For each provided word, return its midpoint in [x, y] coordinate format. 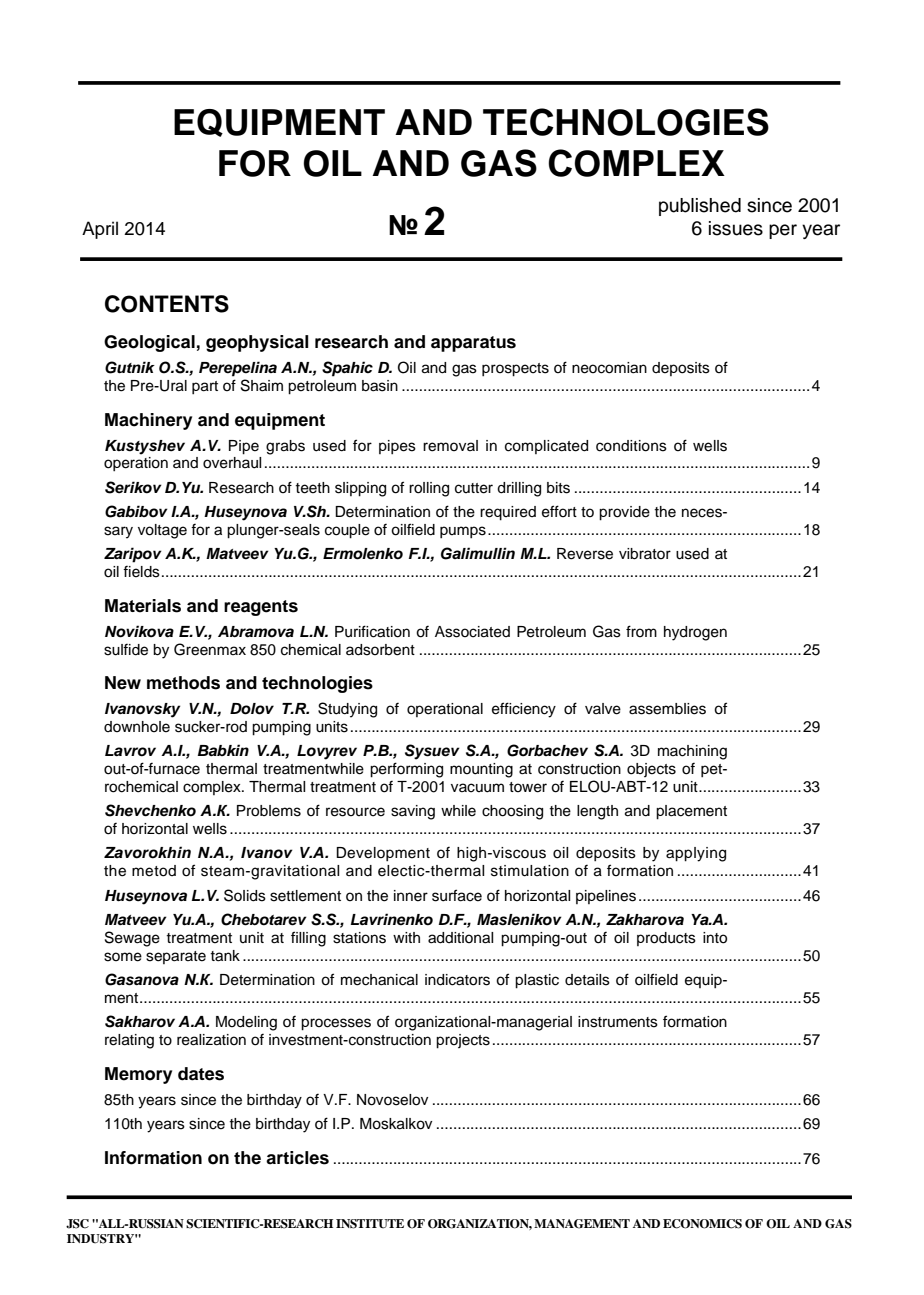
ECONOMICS [702, 1224]
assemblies [667, 709]
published [700, 207]
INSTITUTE [370, 1224]
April [100, 230]
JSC [77, 1224]
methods [183, 683]
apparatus [473, 344]
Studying [347, 710]
